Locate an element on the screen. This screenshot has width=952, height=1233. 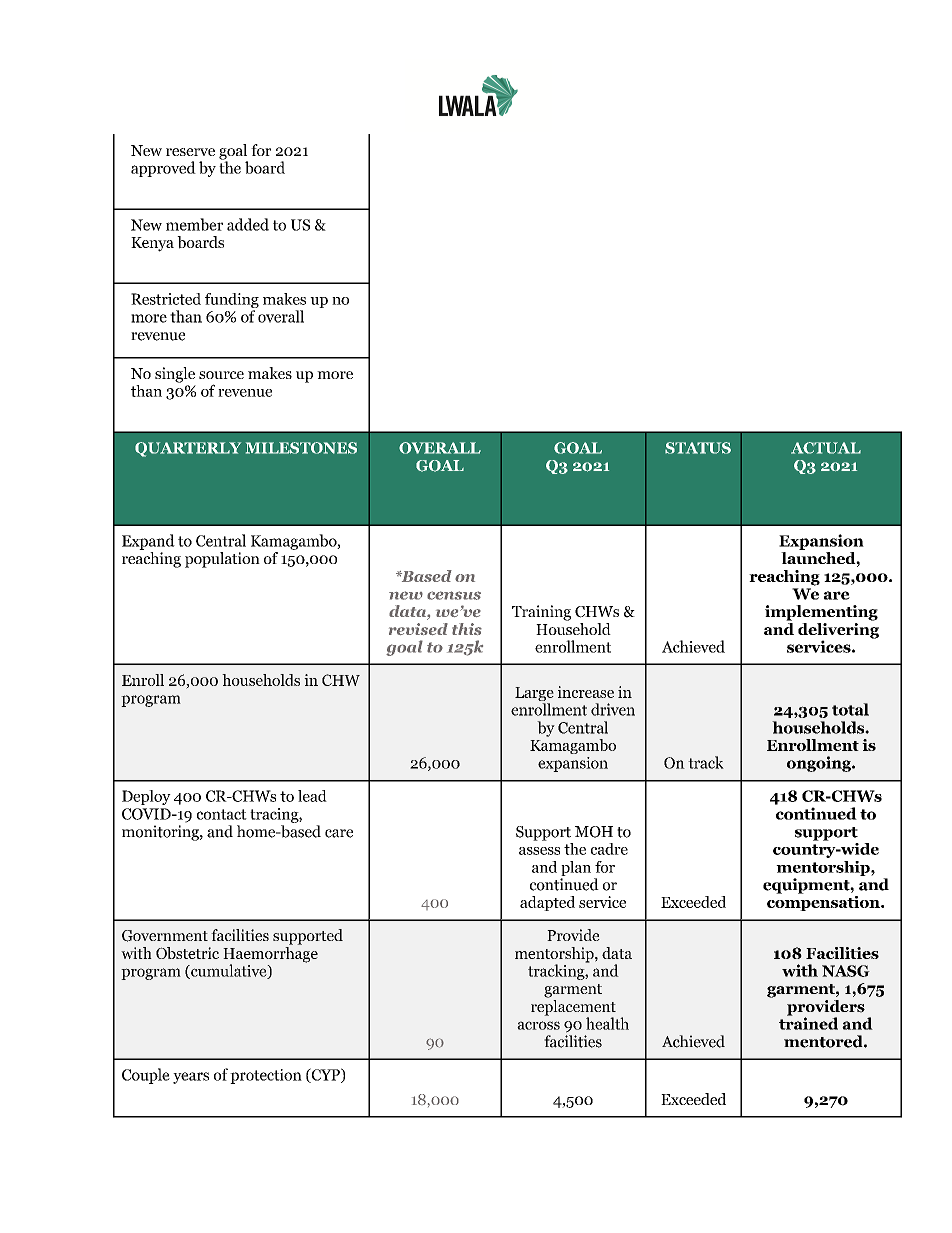
STATUS is located at coordinates (698, 448).
